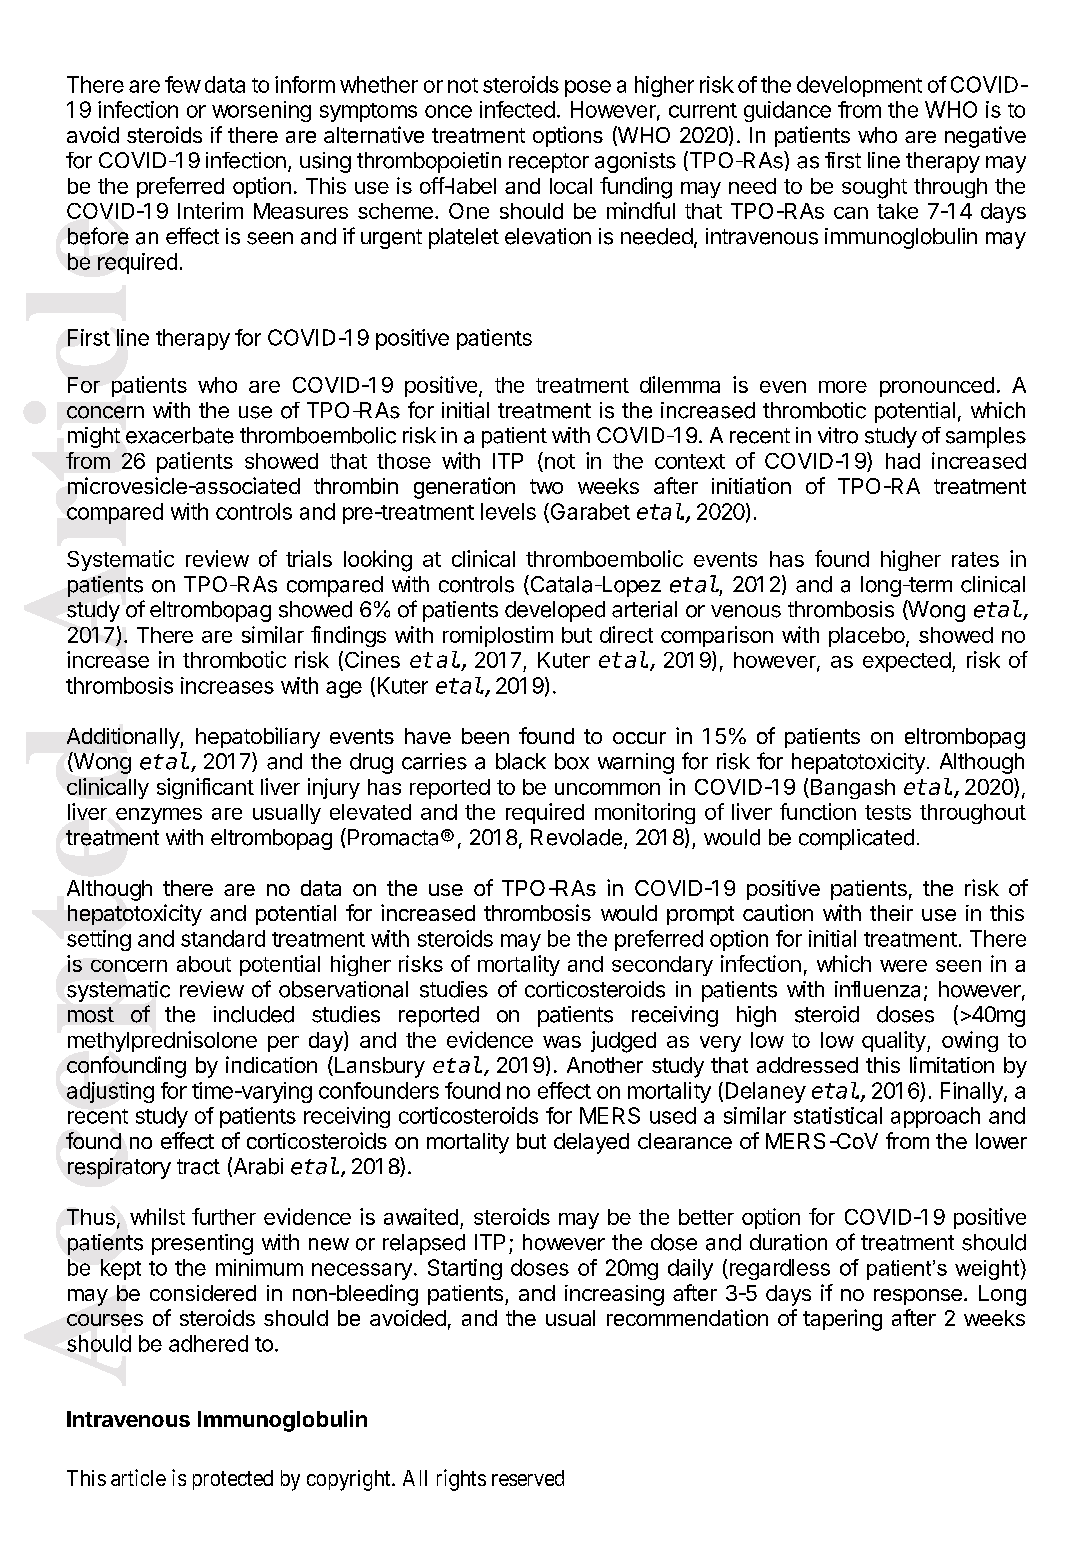 Image resolution: width=1092 pixels, height=1544 pixels. What do you see at coordinates (517, 109) in the image?
I see `infected` at bounding box center [517, 109].
